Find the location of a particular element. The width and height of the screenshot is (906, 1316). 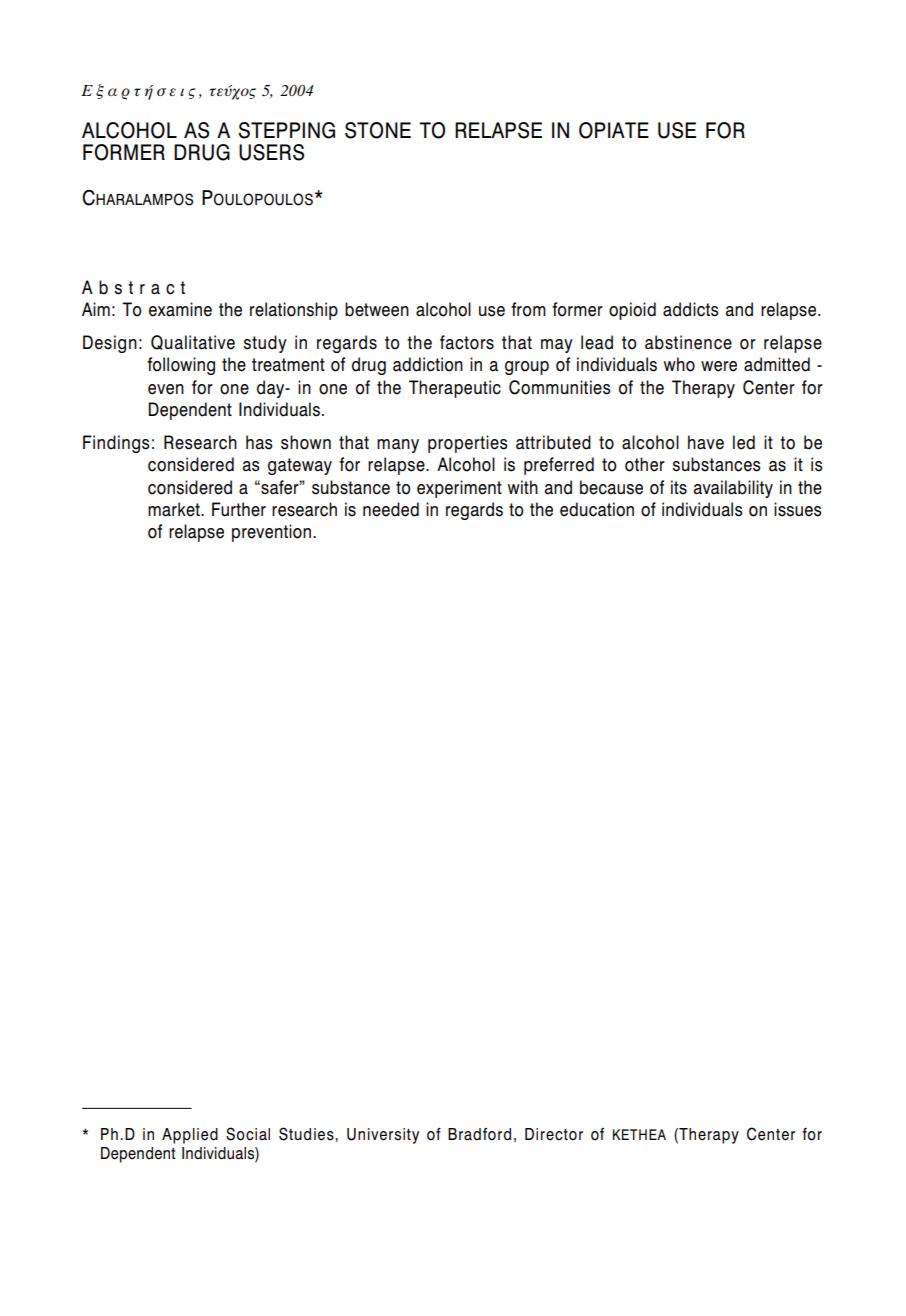

needed is located at coordinates (391, 509).
